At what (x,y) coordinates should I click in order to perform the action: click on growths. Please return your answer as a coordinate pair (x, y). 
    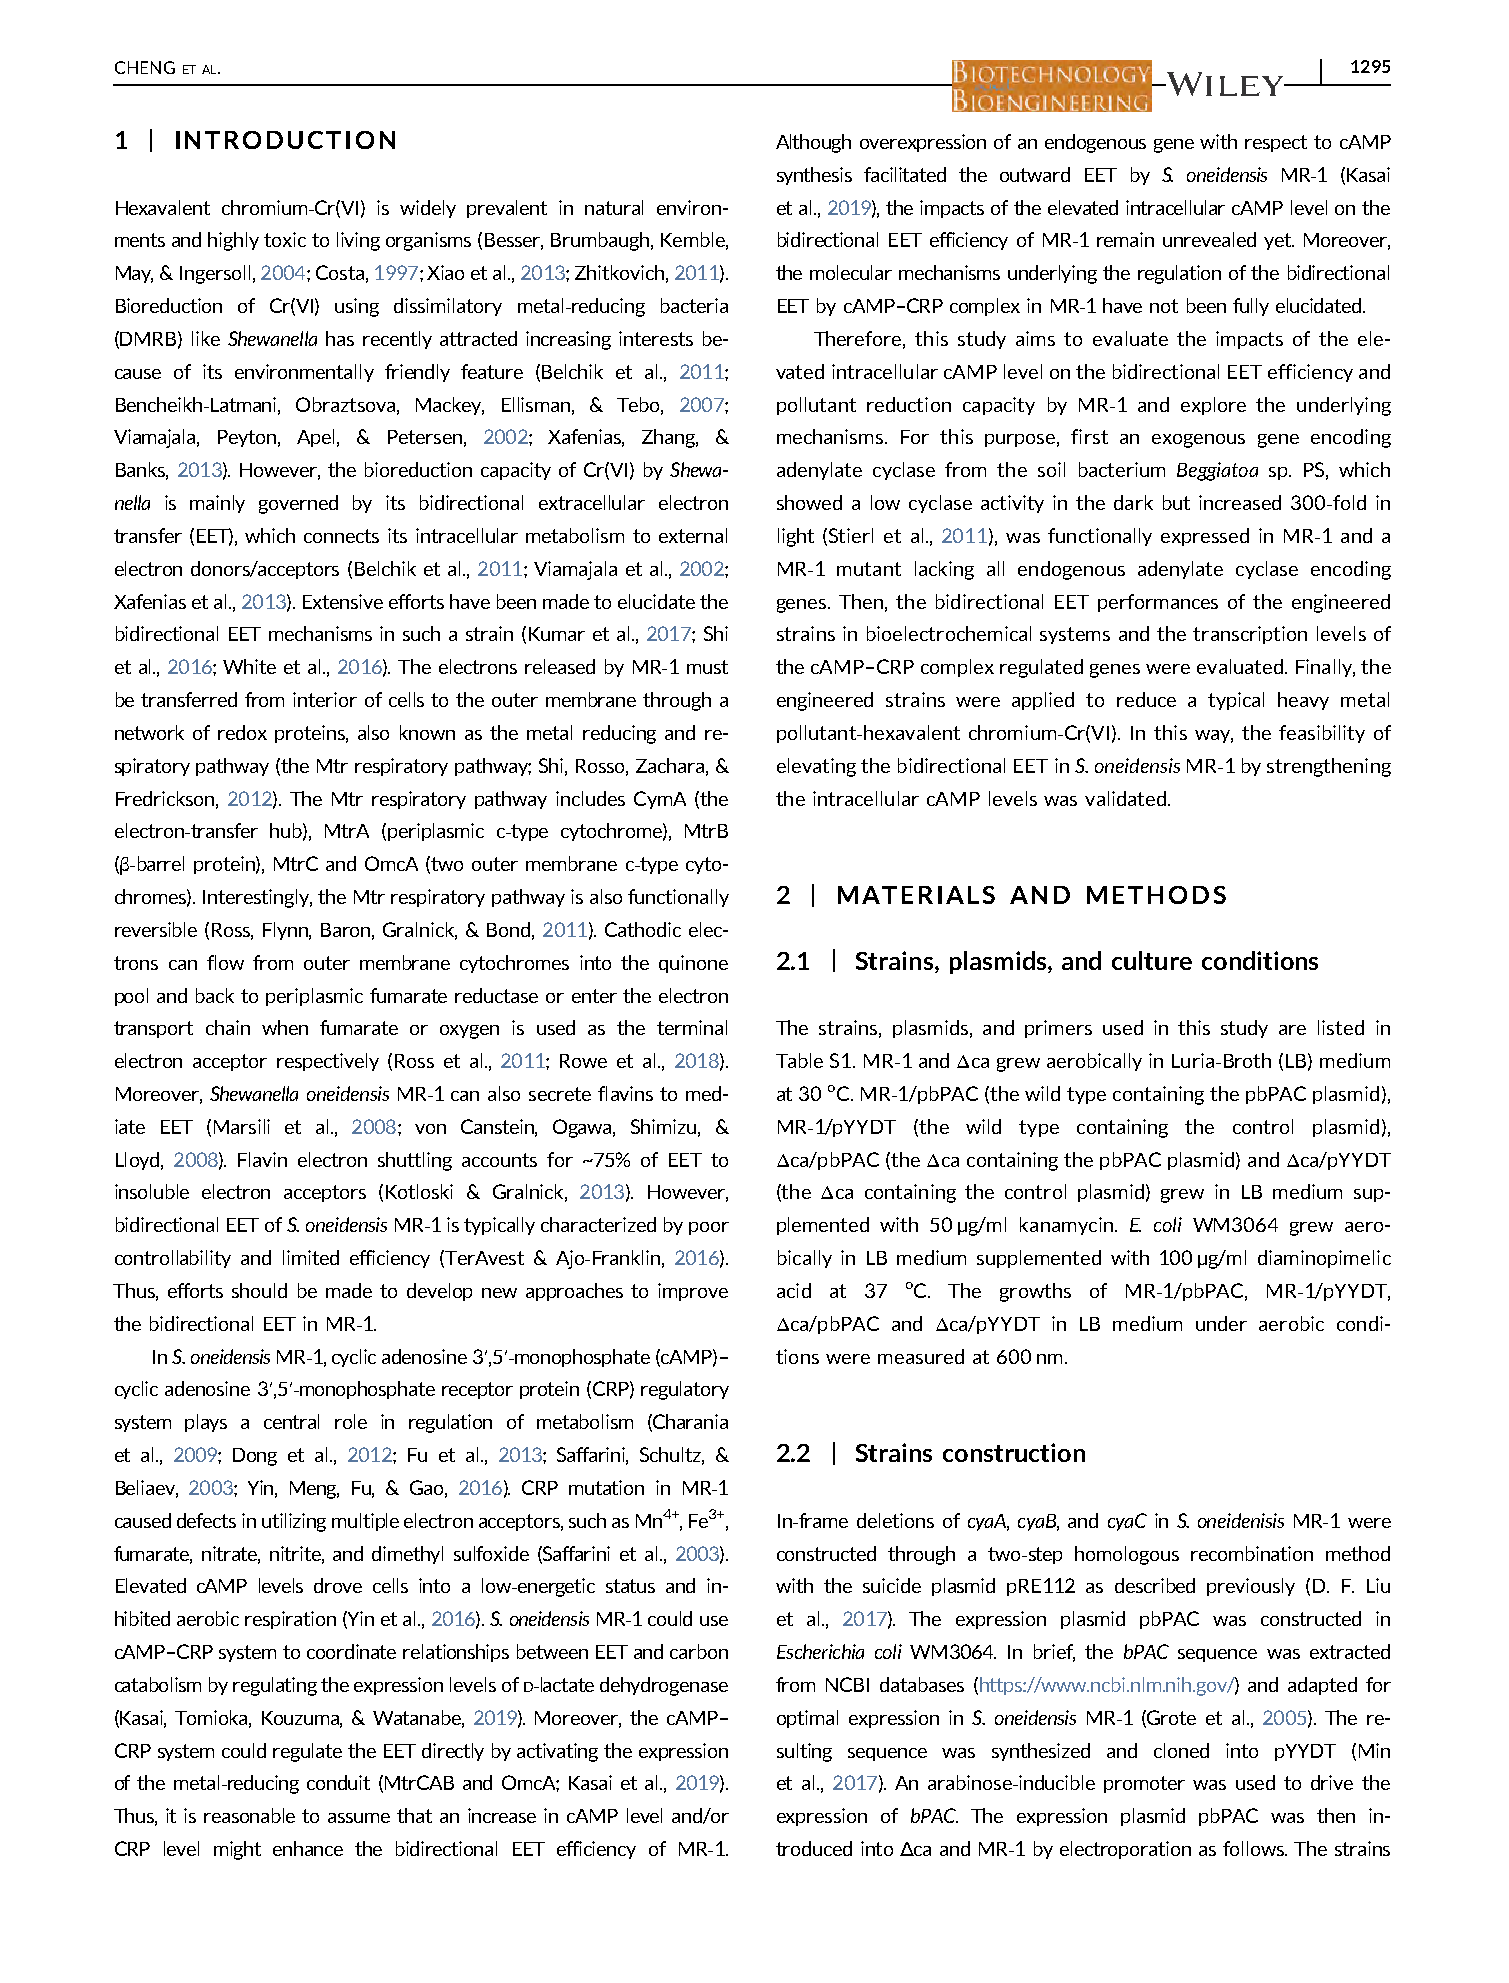
    Looking at the image, I should click on (1035, 1292).
